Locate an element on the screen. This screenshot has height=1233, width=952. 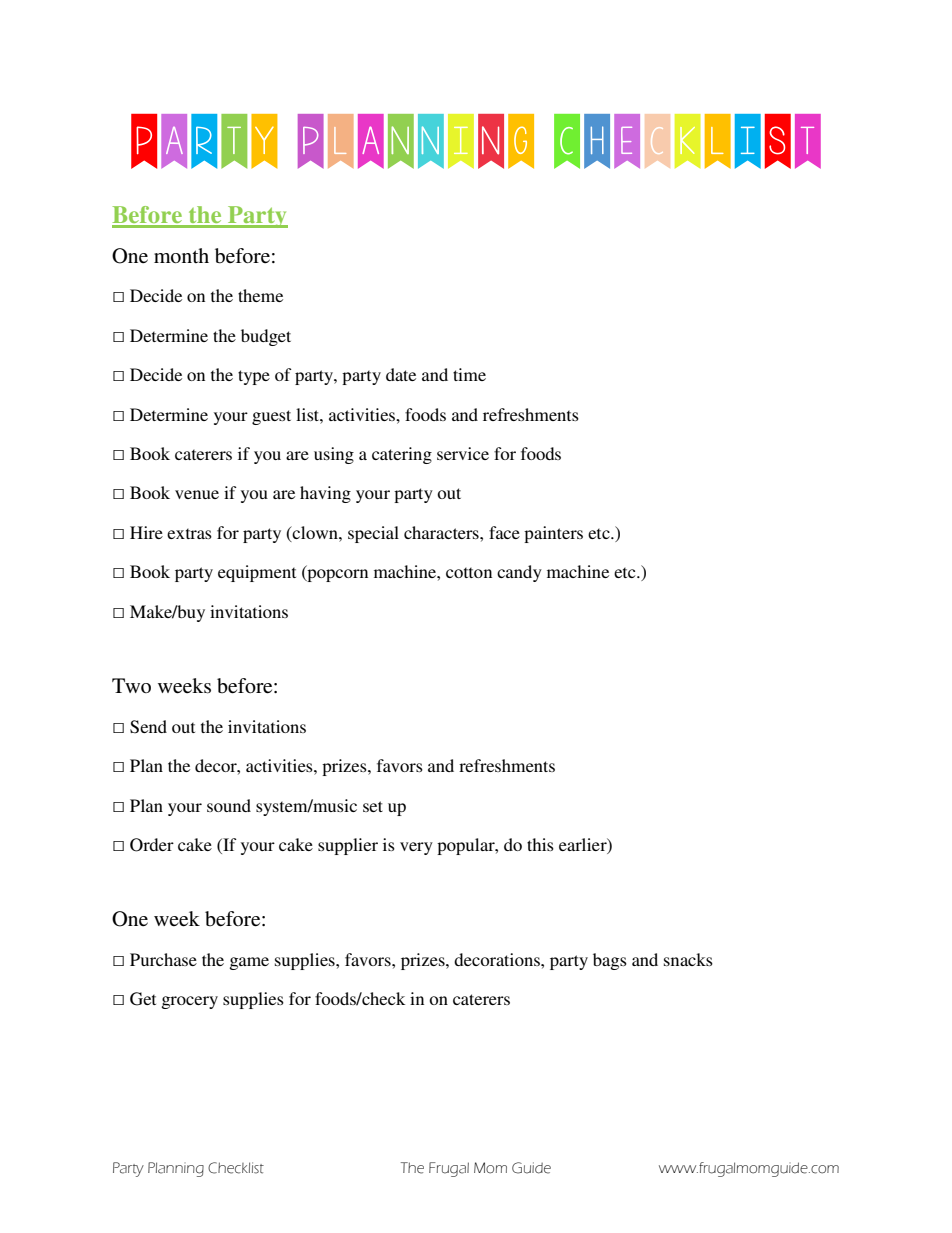
date is located at coordinates (401, 374).
